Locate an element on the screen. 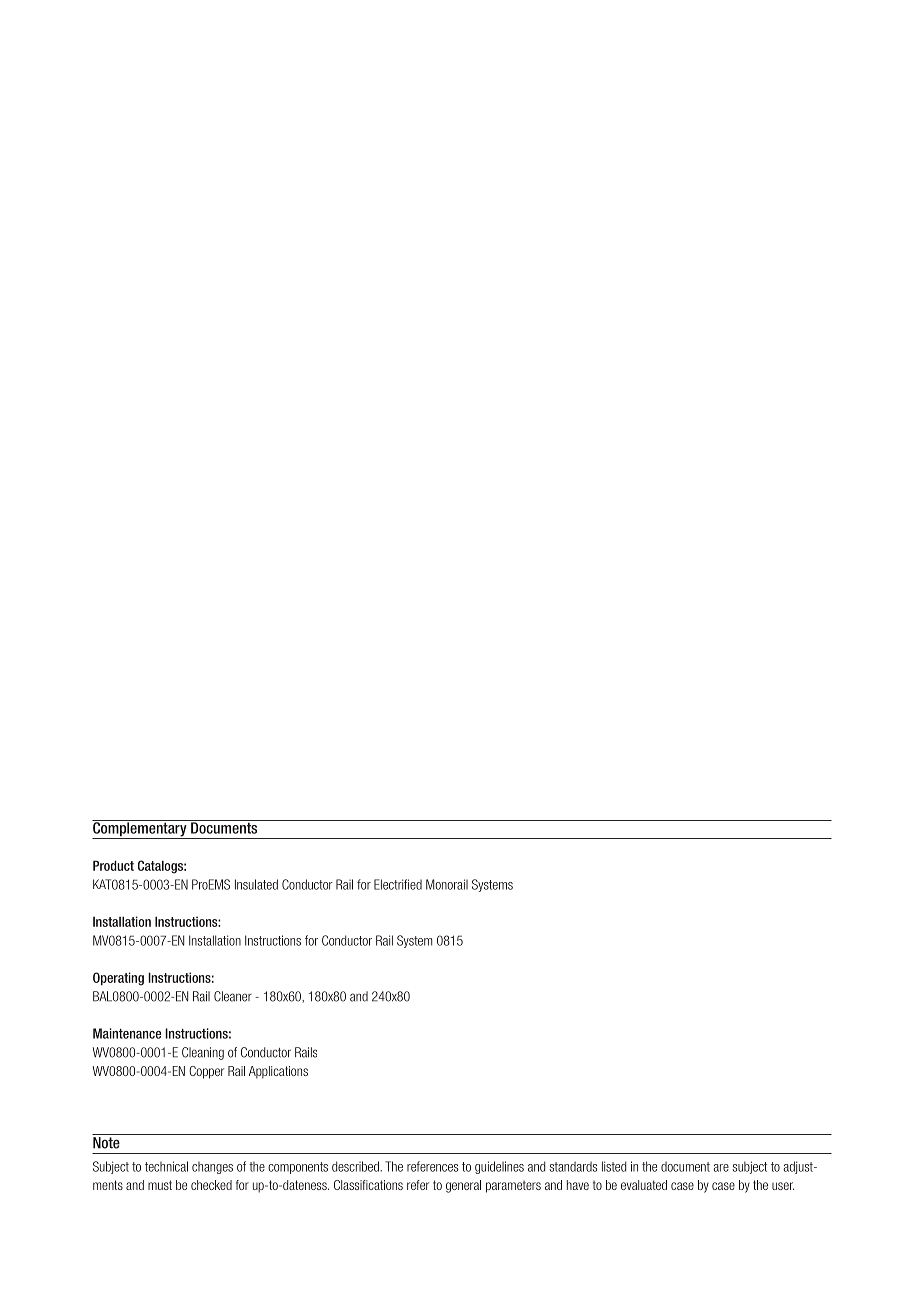 This screenshot has height=1308, width=924. Complementary is located at coordinates (140, 829).
